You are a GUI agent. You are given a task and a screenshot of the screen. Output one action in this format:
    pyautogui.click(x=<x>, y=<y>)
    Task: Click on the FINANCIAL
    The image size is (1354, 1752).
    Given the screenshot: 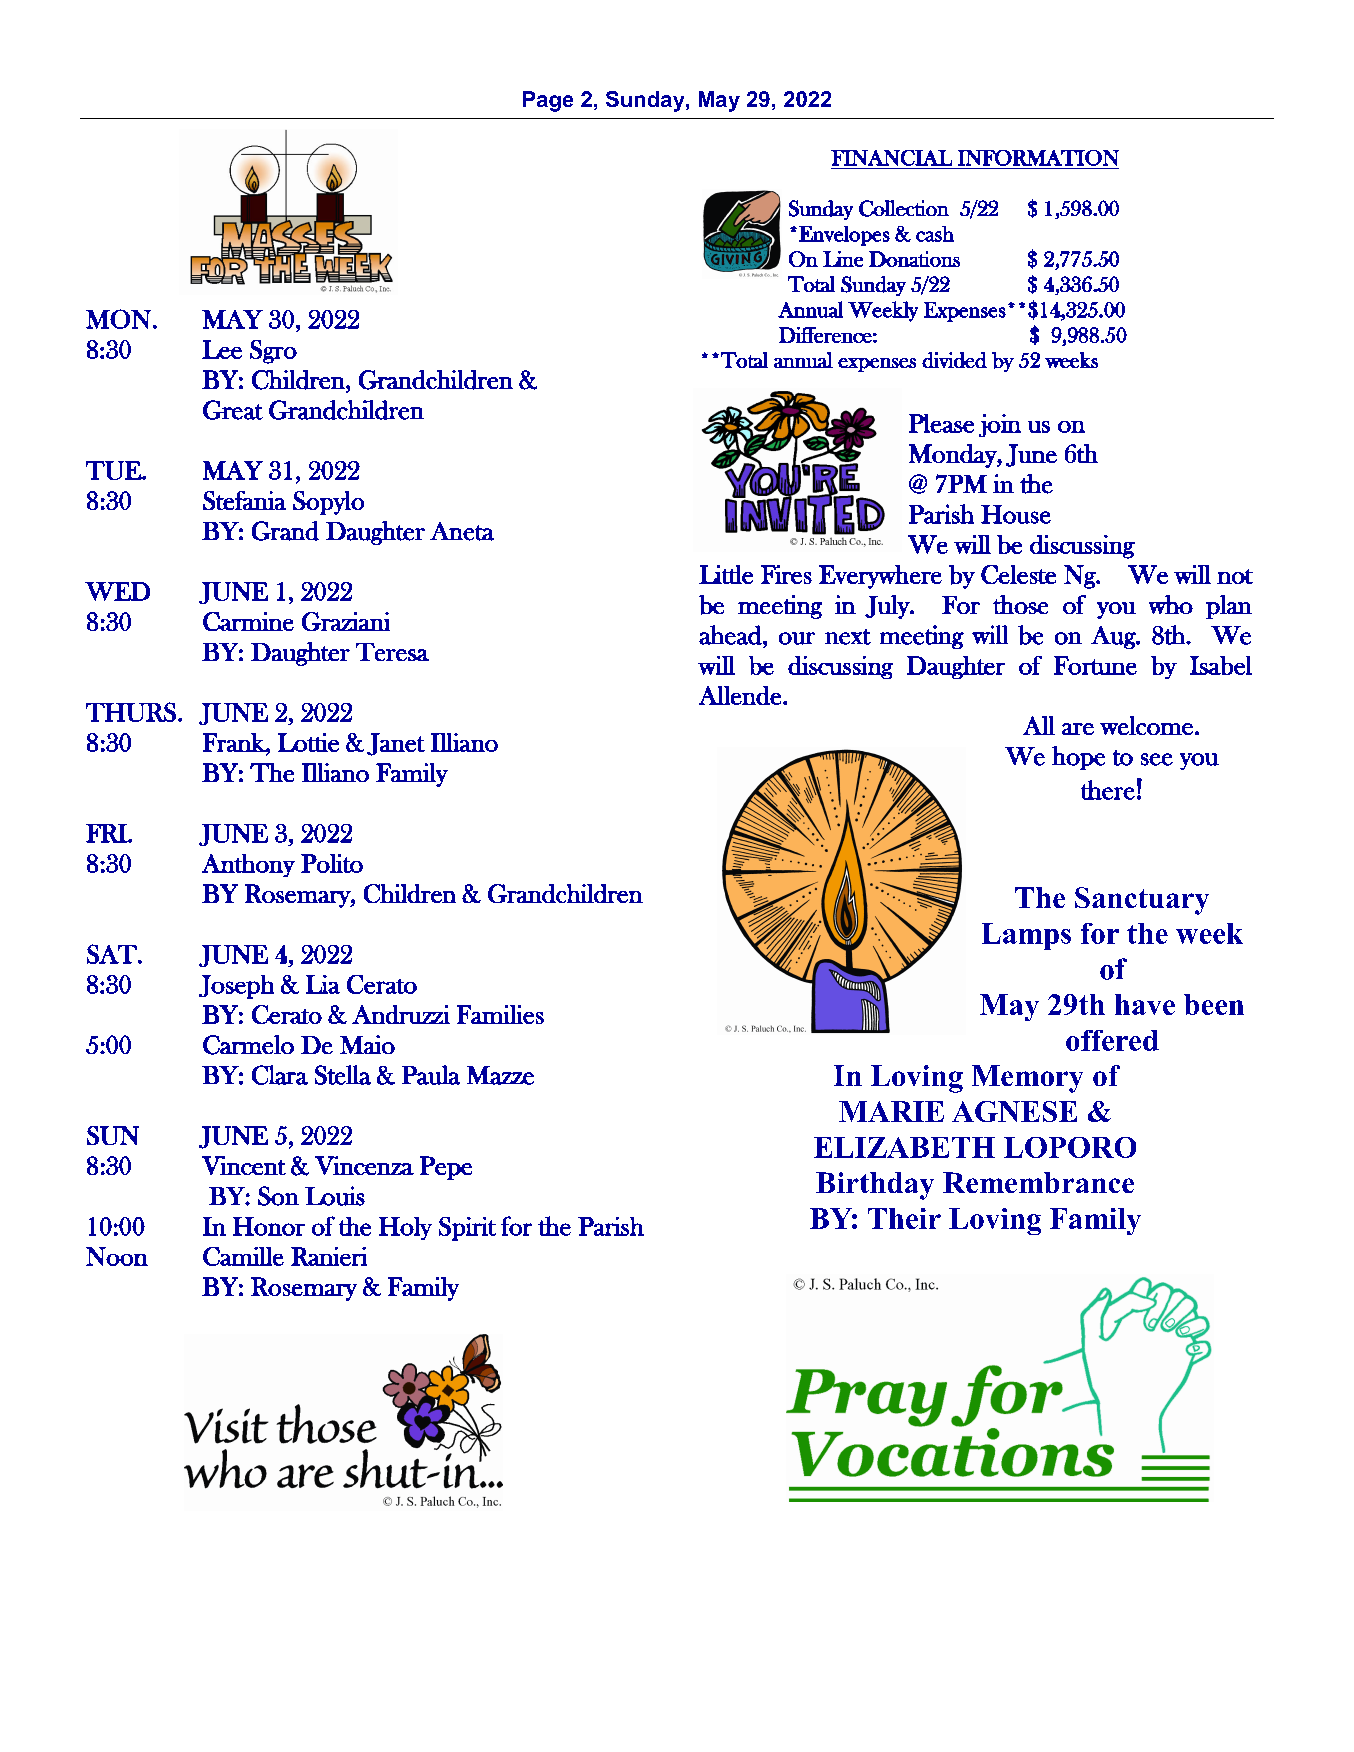 What is the action you would take?
    pyautogui.click(x=891, y=158)
